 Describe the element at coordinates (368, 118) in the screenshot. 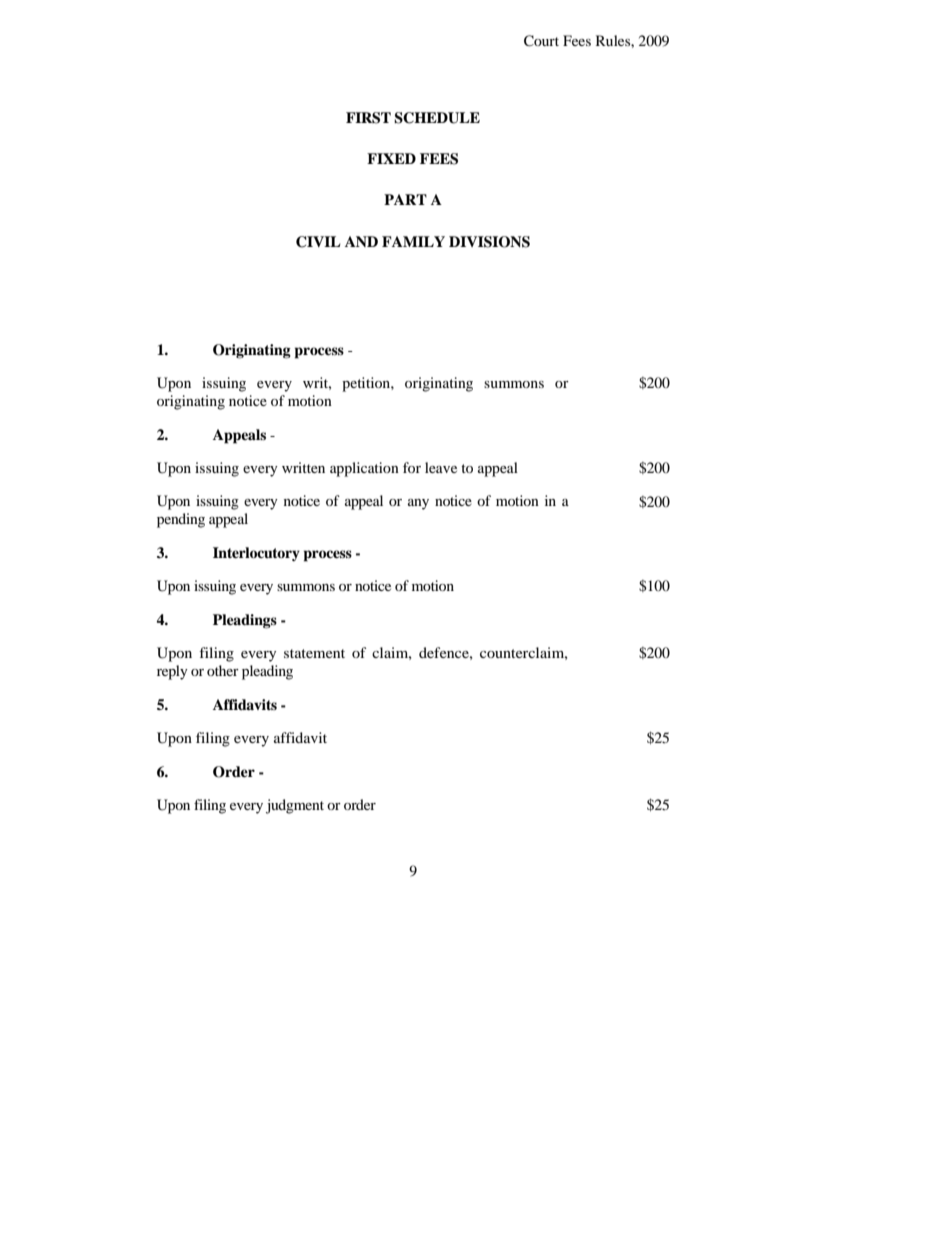

I see `FIRST` at that location.
